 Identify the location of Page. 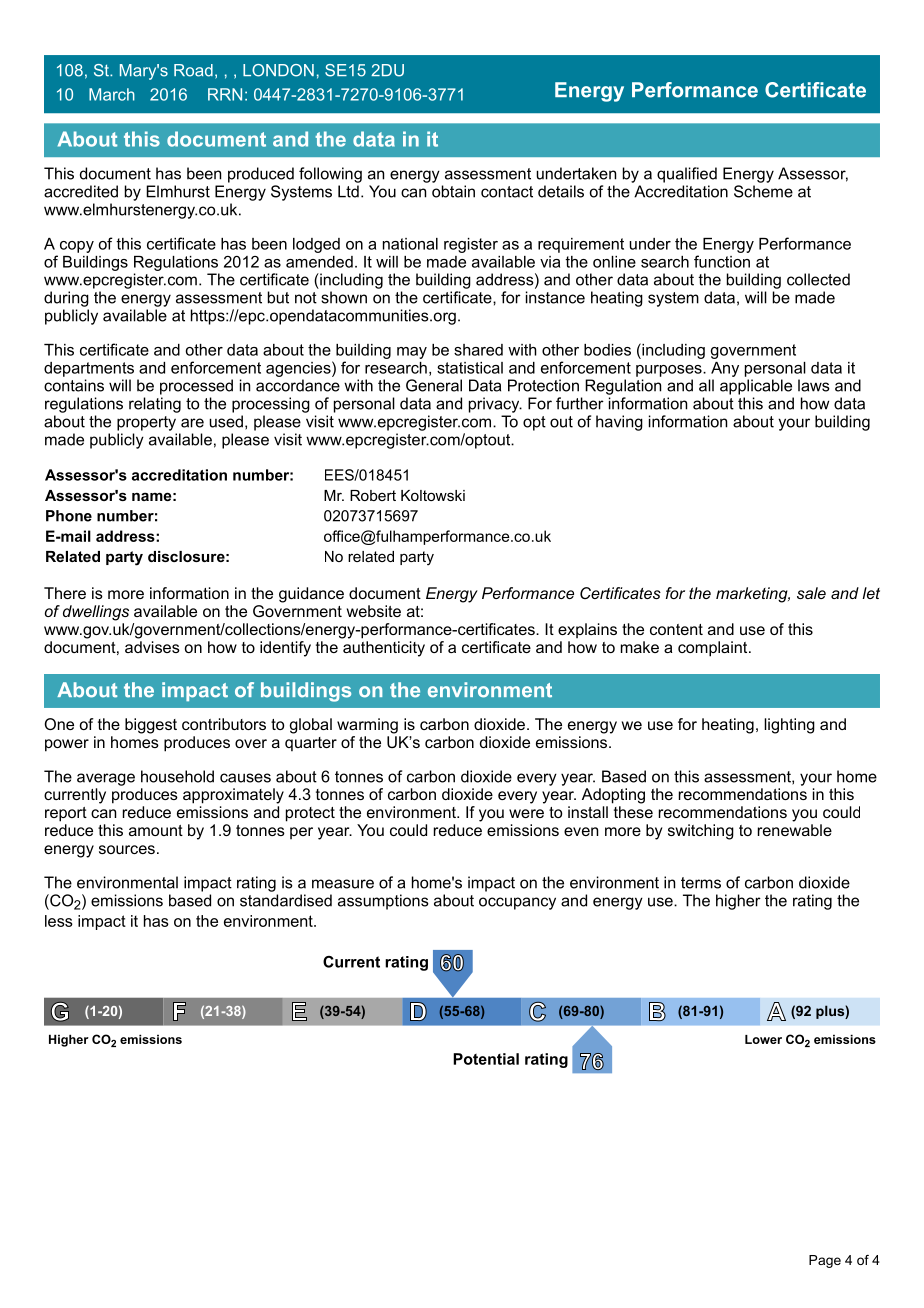
(825, 1261).
